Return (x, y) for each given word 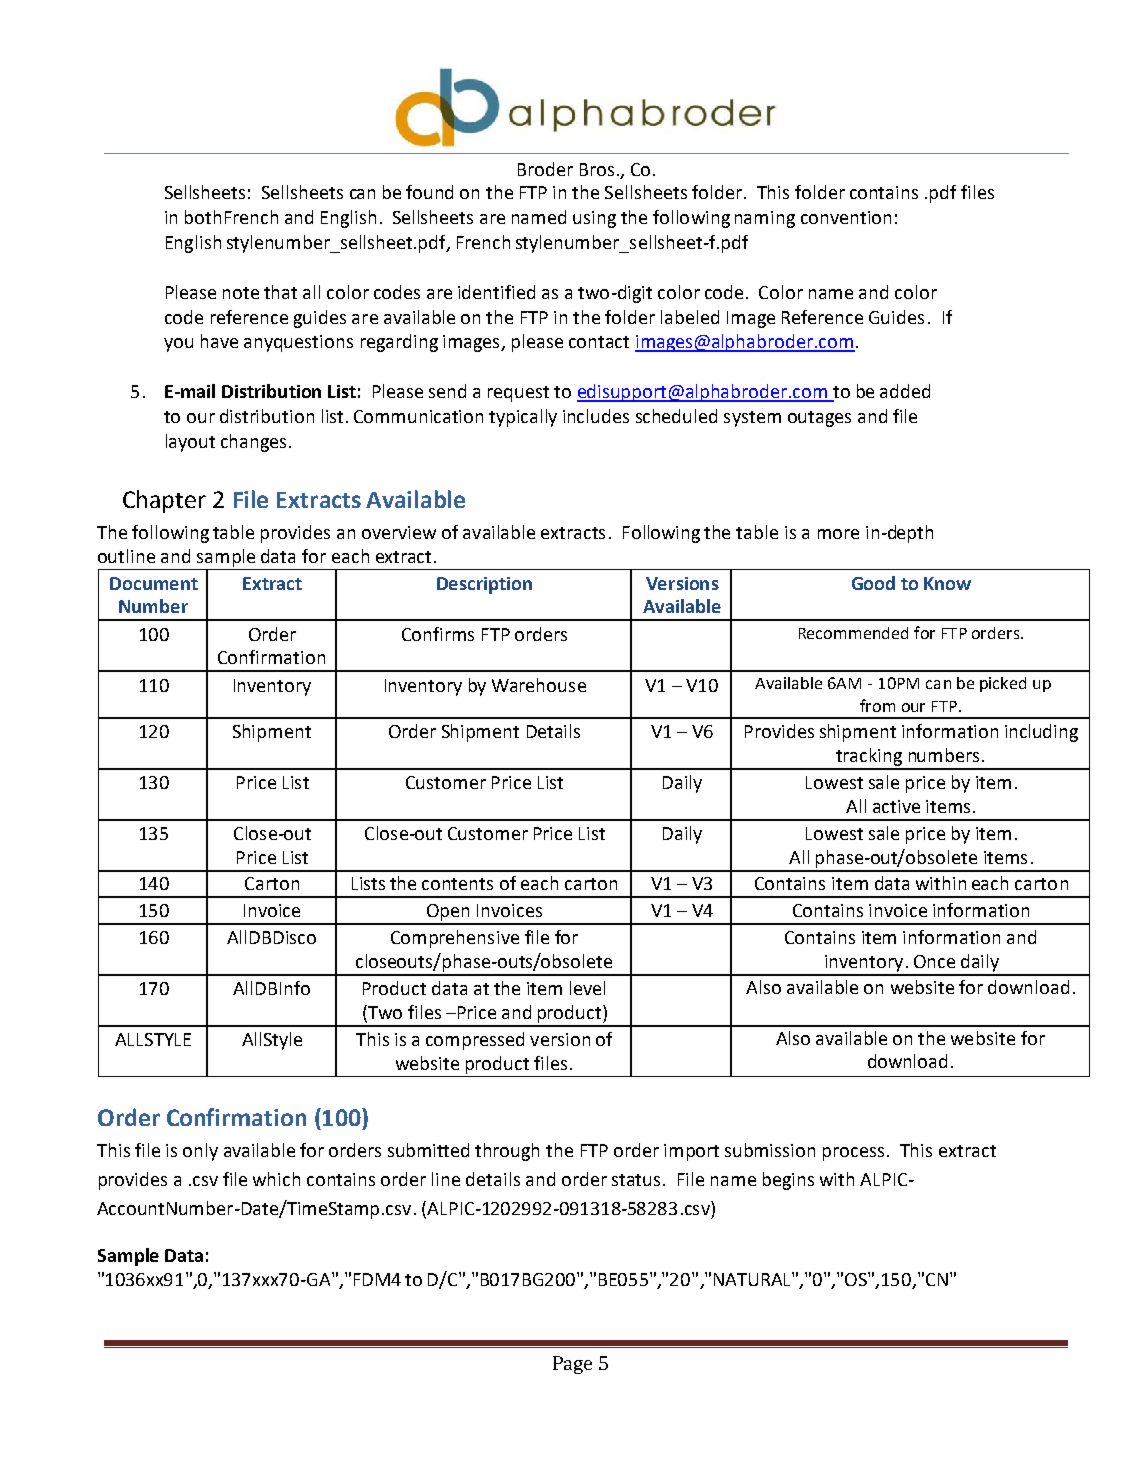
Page (572, 1365)
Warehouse (539, 685)
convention (846, 217)
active (896, 806)
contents (457, 884)
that (280, 292)
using (594, 219)
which (276, 1179)
